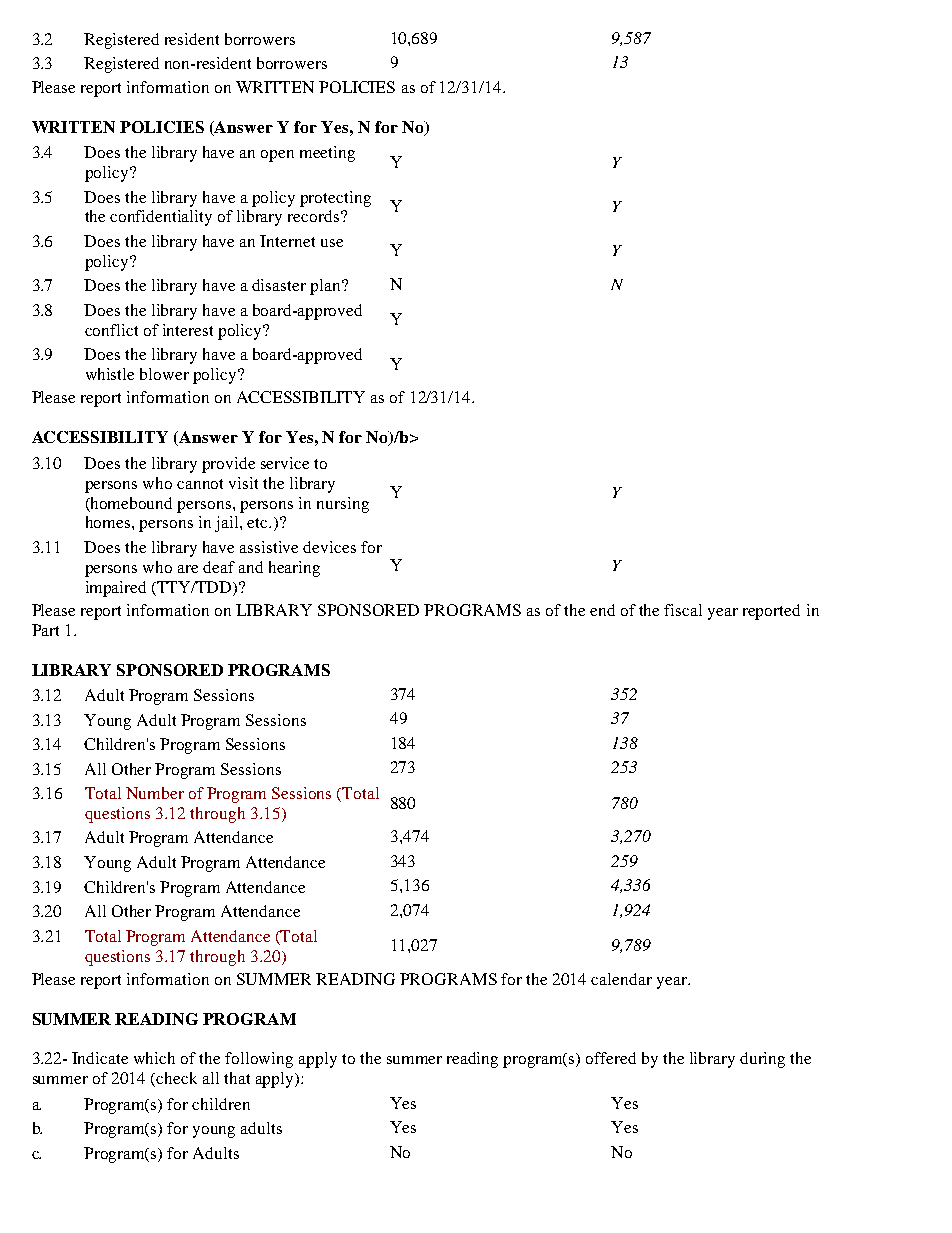 This screenshot has height=1233, width=952. What do you see at coordinates (329, 547) in the screenshot?
I see `devices` at bounding box center [329, 547].
